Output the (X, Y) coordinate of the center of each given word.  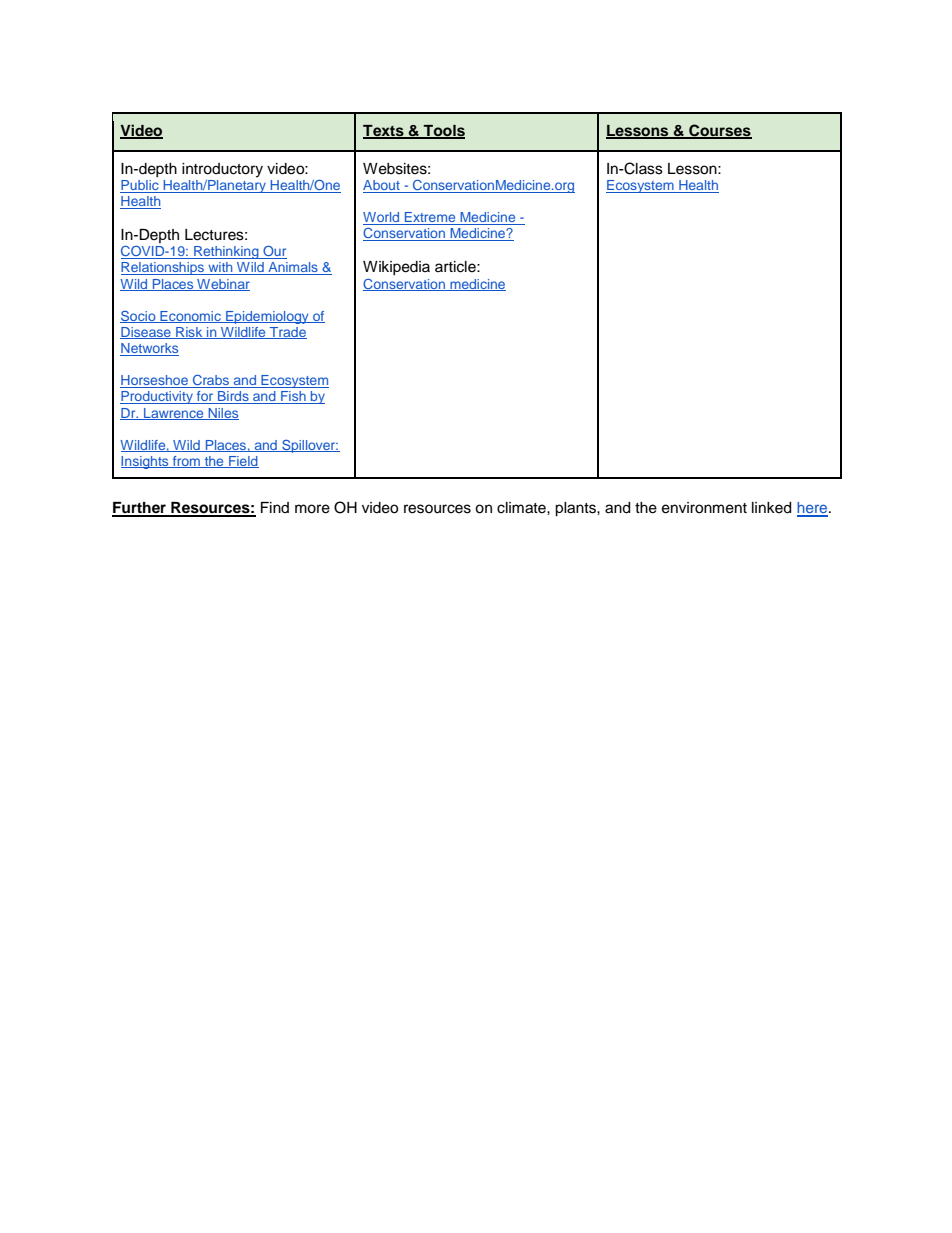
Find (275, 507)
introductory (222, 170)
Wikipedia (396, 268)
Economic (190, 317)
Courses (719, 131)
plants (576, 509)
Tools (443, 132)
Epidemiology (267, 317)
